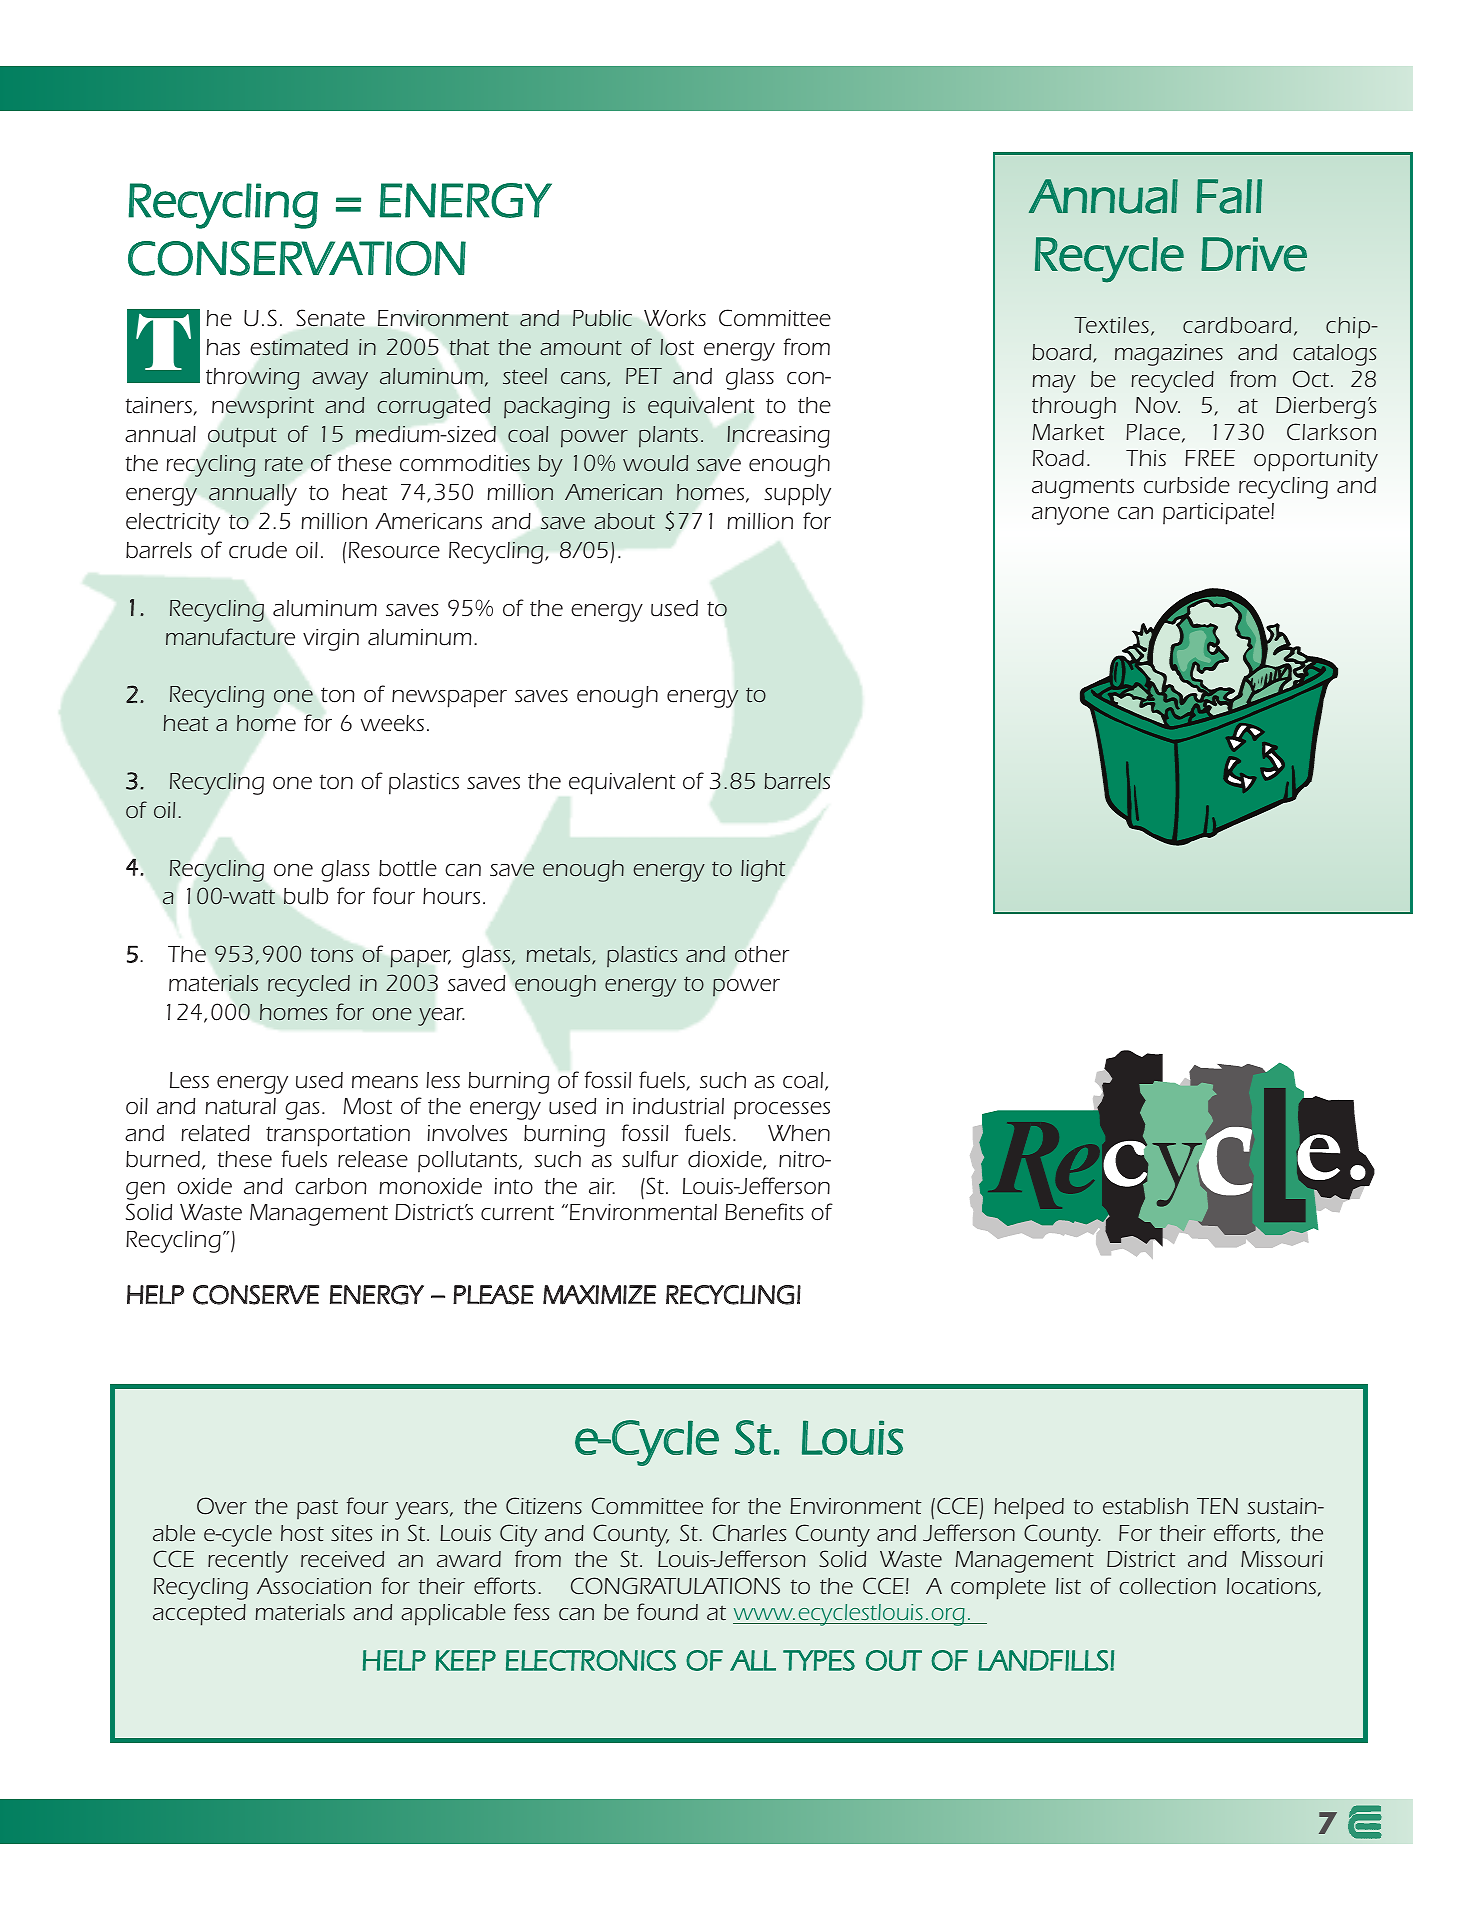 This page has height=1912, width=1478. What do you see at coordinates (314, 1586) in the page?
I see `Association` at bounding box center [314, 1586].
